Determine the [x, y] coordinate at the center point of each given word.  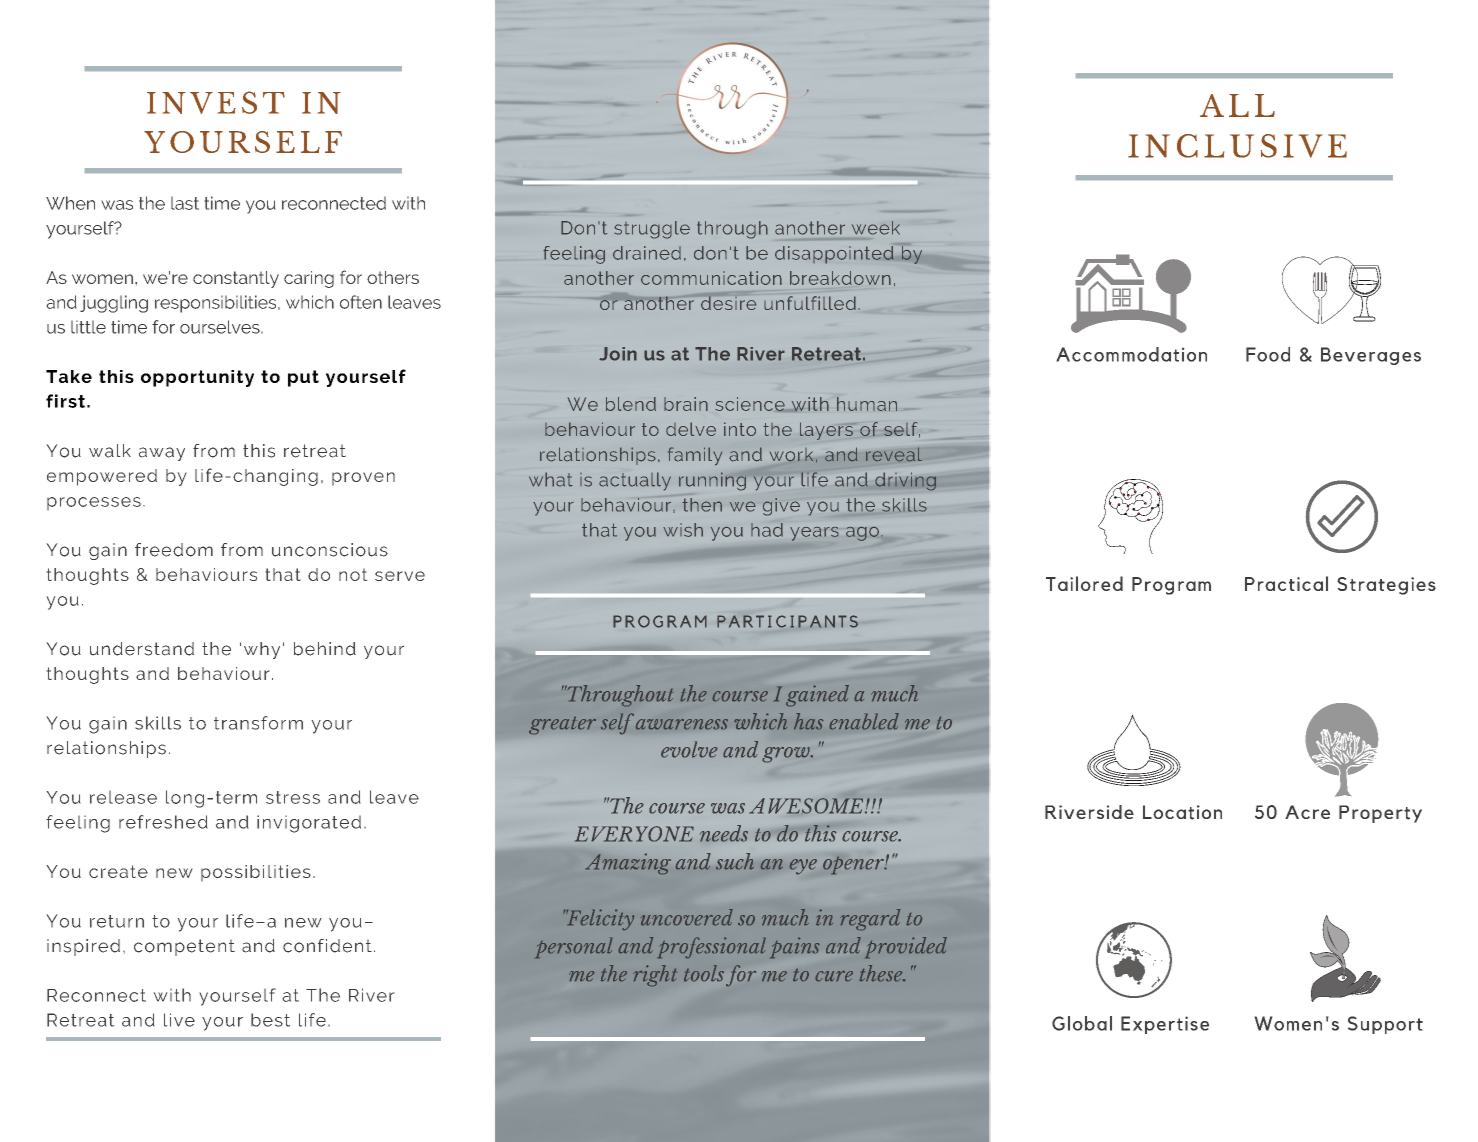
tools [704, 973]
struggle [652, 230]
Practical [1286, 583]
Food [1268, 354]
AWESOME [806, 806]
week [876, 228]
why [262, 650]
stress [293, 797]
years [814, 534]
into [740, 429]
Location [1182, 812]
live [179, 1020]
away [162, 454]
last [185, 203]
